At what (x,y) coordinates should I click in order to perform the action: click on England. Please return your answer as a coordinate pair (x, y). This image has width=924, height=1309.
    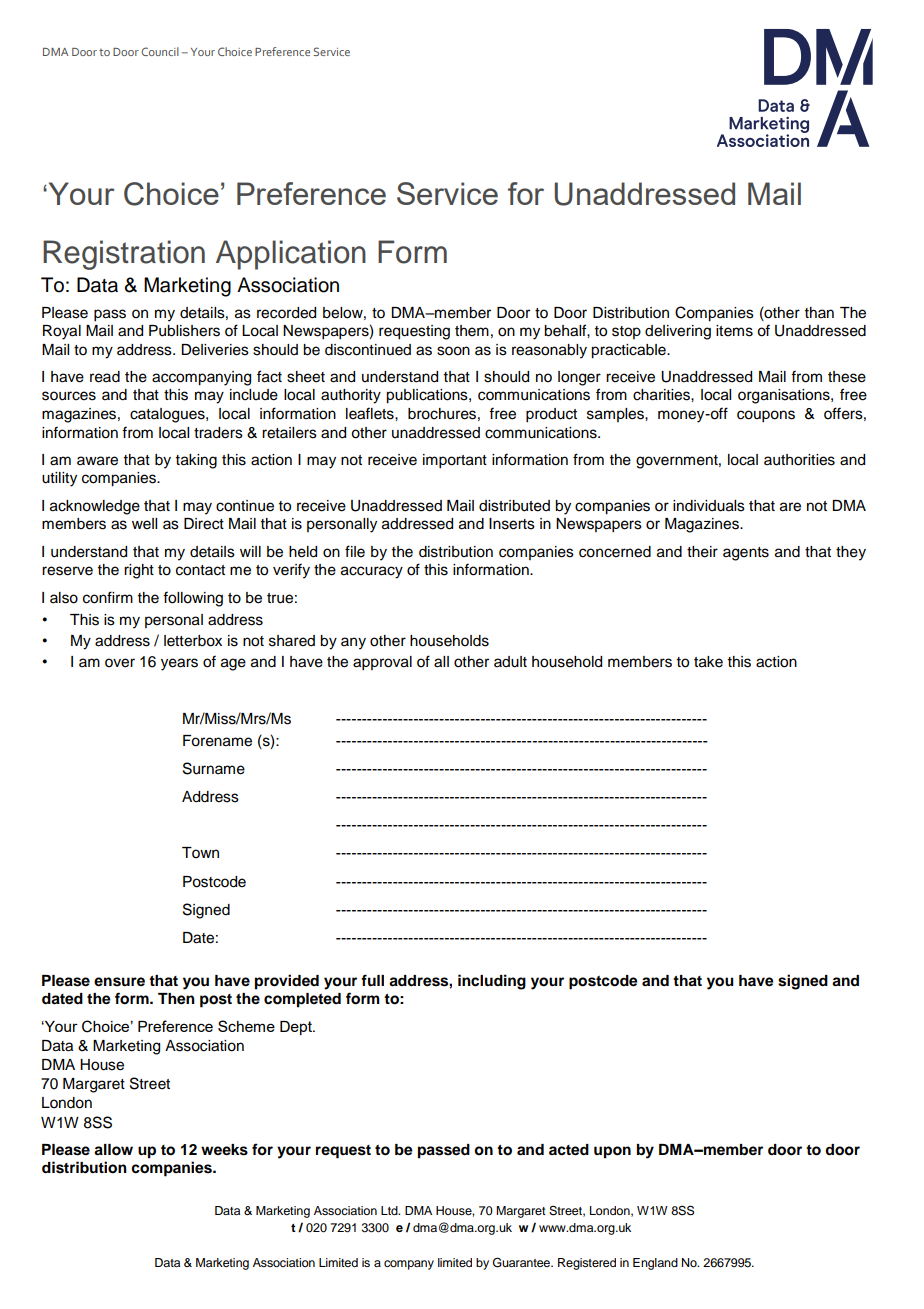
    Looking at the image, I should click on (655, 1264).
